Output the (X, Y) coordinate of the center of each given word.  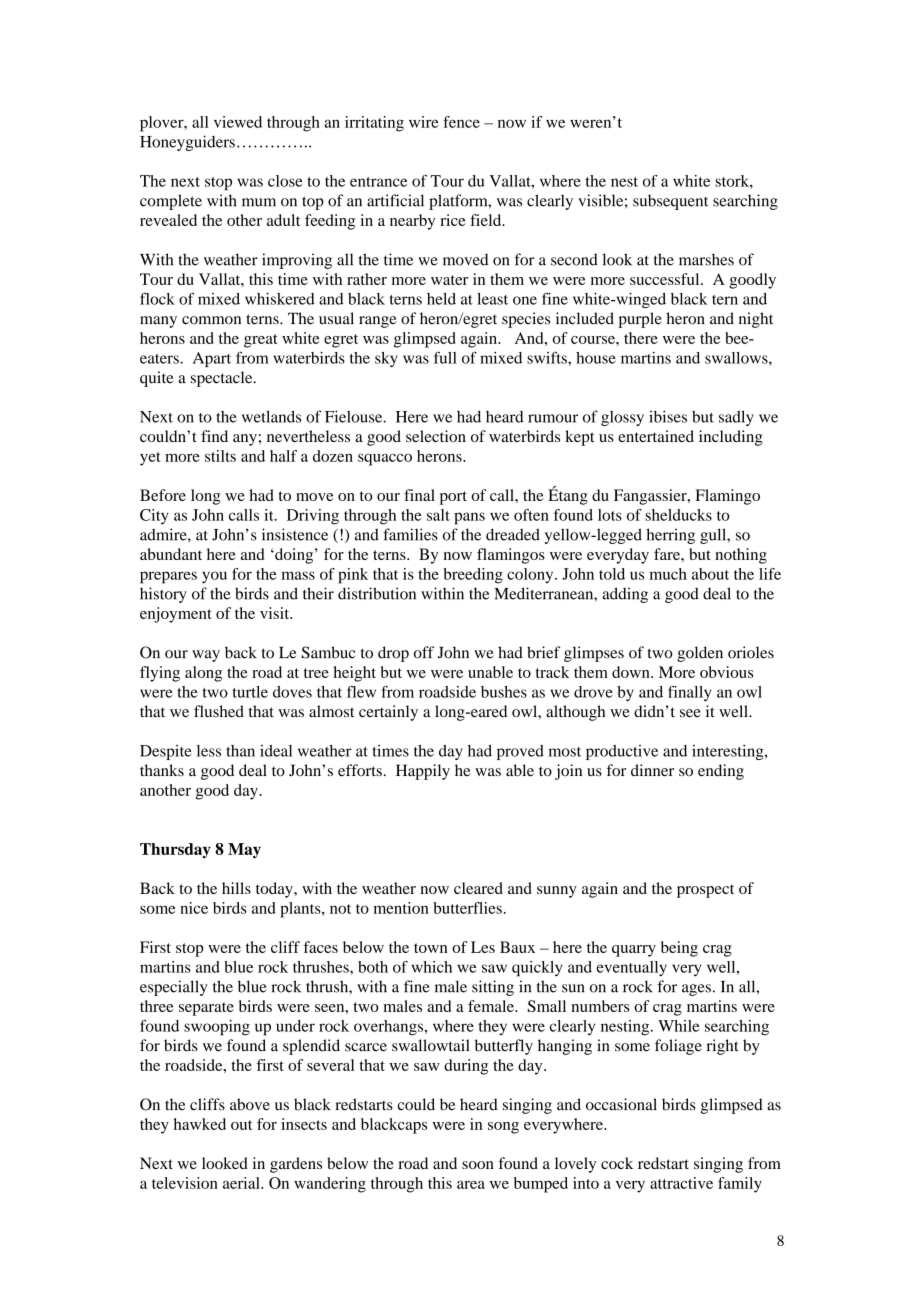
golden (700, 654)
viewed (238, 122)
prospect (705, 891)
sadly (736, 418)
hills (236, 888)
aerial (242, 1183)
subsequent (670, 202)
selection (436, 436)
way (206, 656)
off (424, 652)
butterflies (467, 908)
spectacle (223, 379)
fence (461, 122)
